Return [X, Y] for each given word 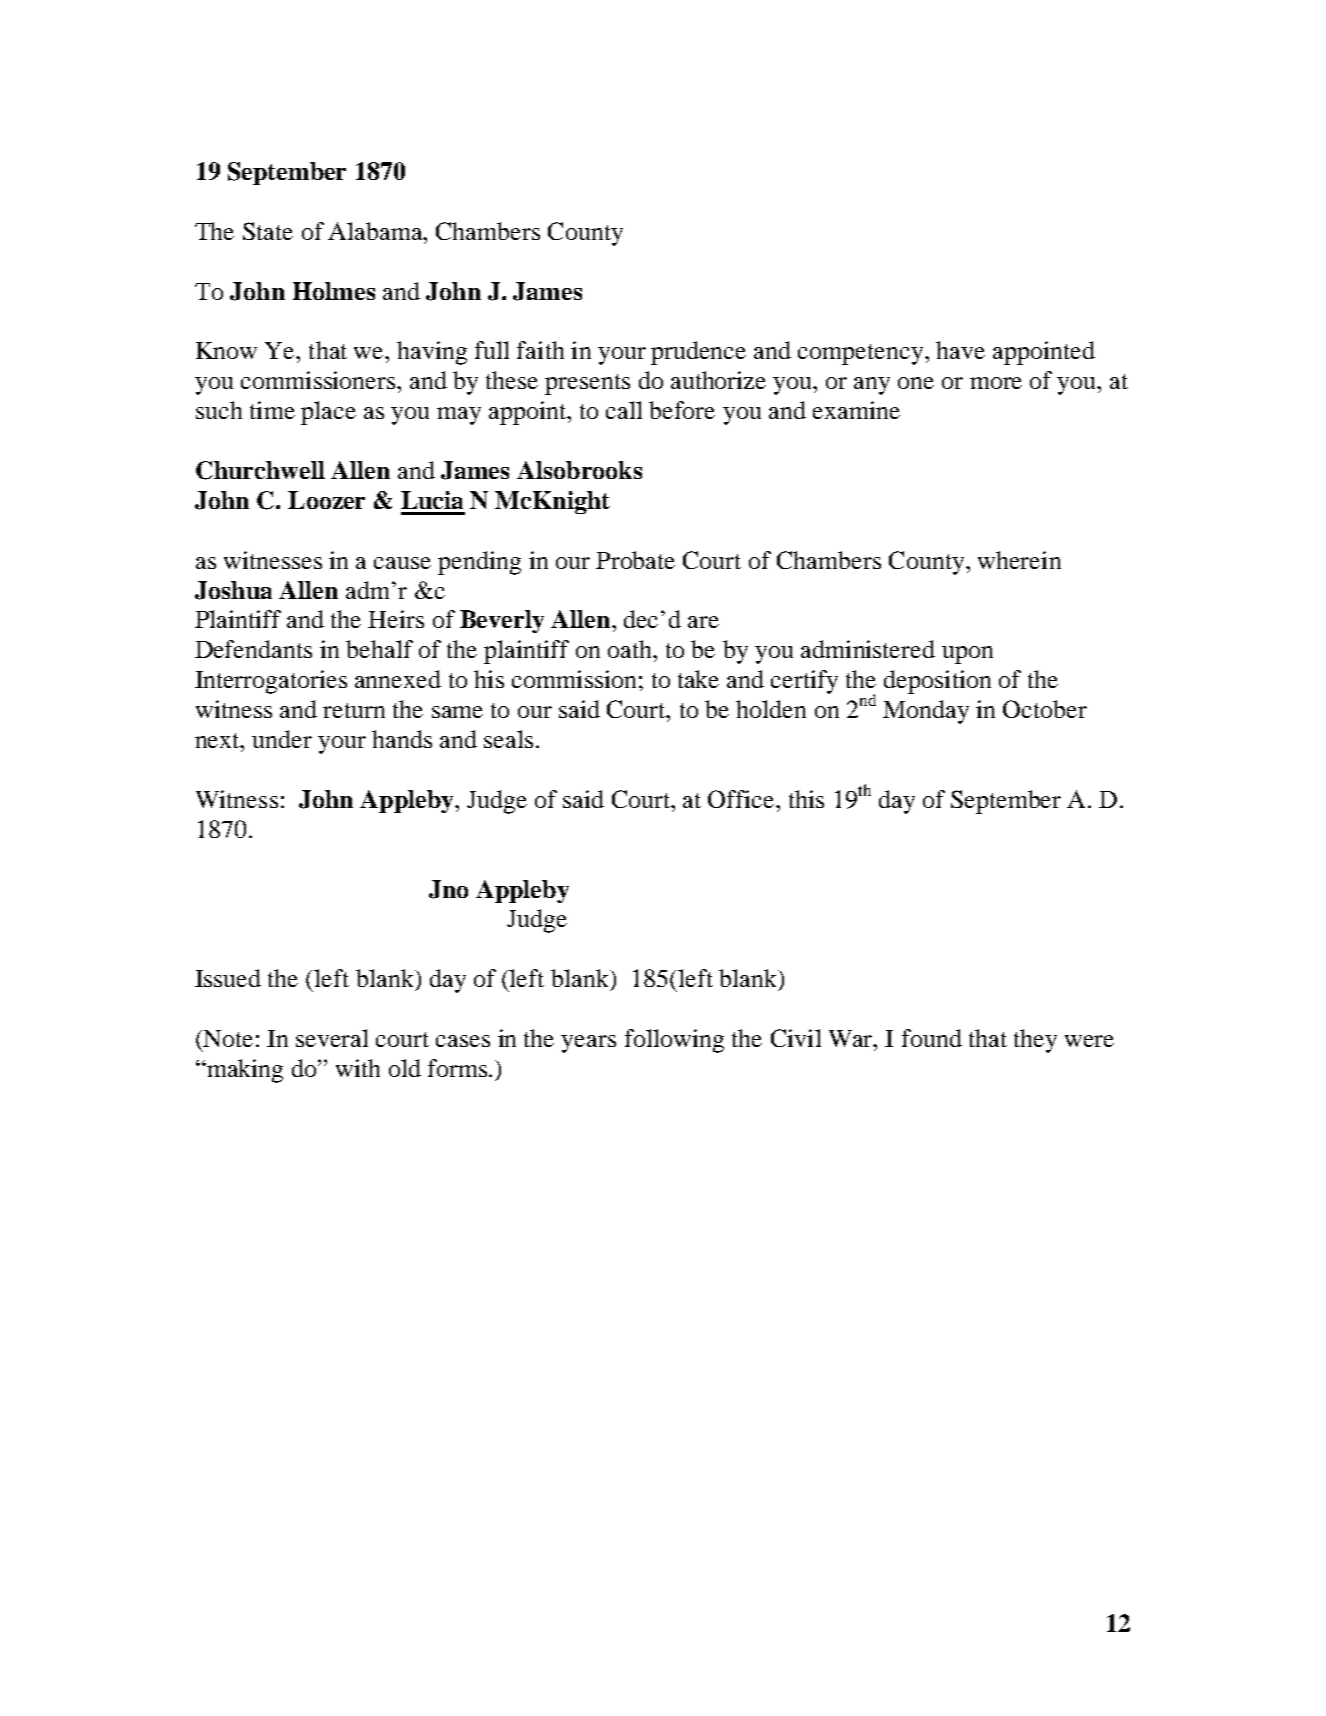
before [682, 410]
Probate [635, 560]
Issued [228, 978]
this [806, 799]
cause [402, 563]
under [282, 739]
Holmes [334, 291]
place [328, 413]
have [960, 350]
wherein [1019, 560]
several [332, 1038]
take [698, 679]
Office [742, 799]
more [996, 383]
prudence [698, 353]
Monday [926, 712]
